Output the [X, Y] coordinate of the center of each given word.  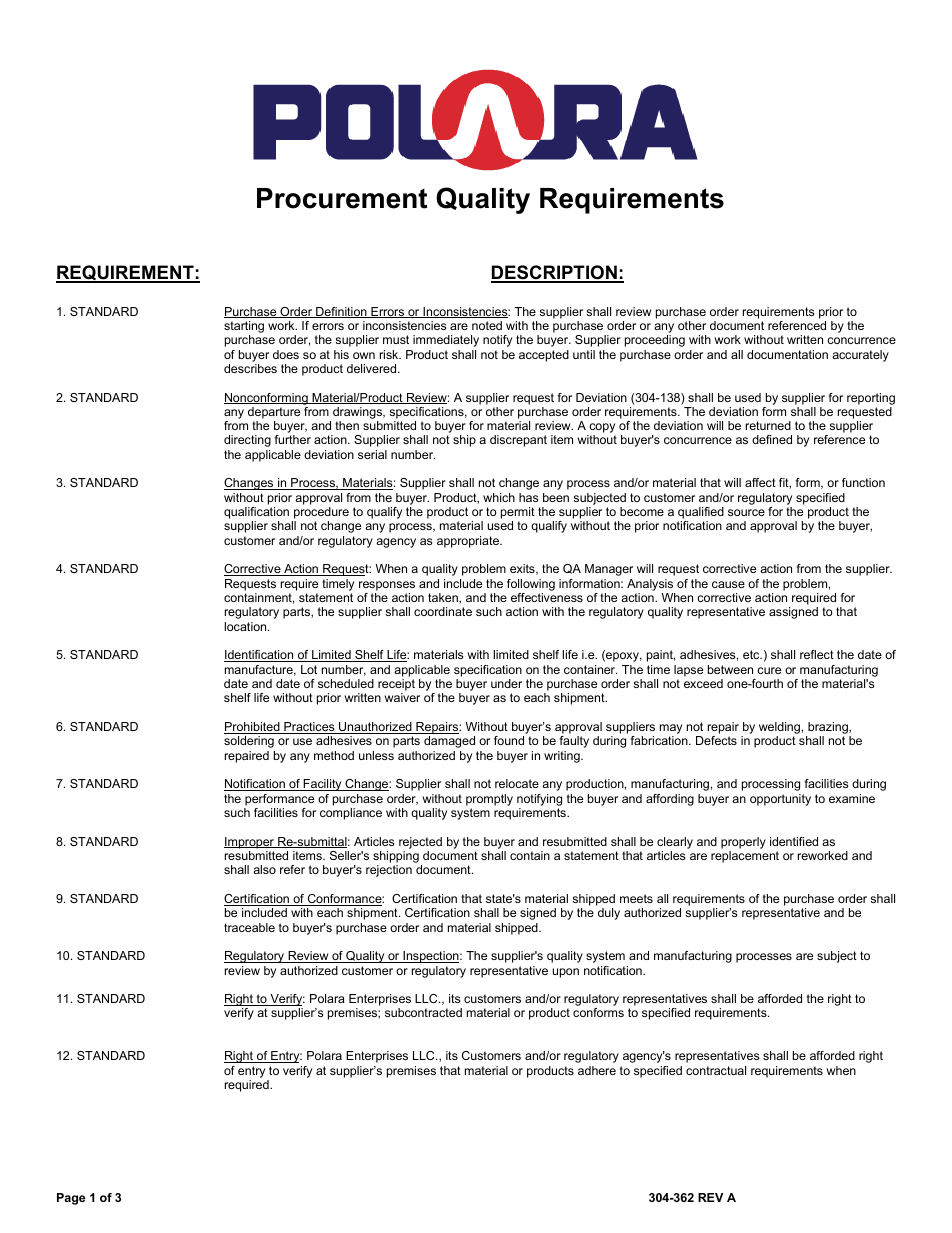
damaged [449, 742]
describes [250, 368]
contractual [716, 1070]
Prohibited [253, 728]
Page [71, 1199]
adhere [597, 1070]
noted [487, 325]
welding [779, 728]
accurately [860, 356]
